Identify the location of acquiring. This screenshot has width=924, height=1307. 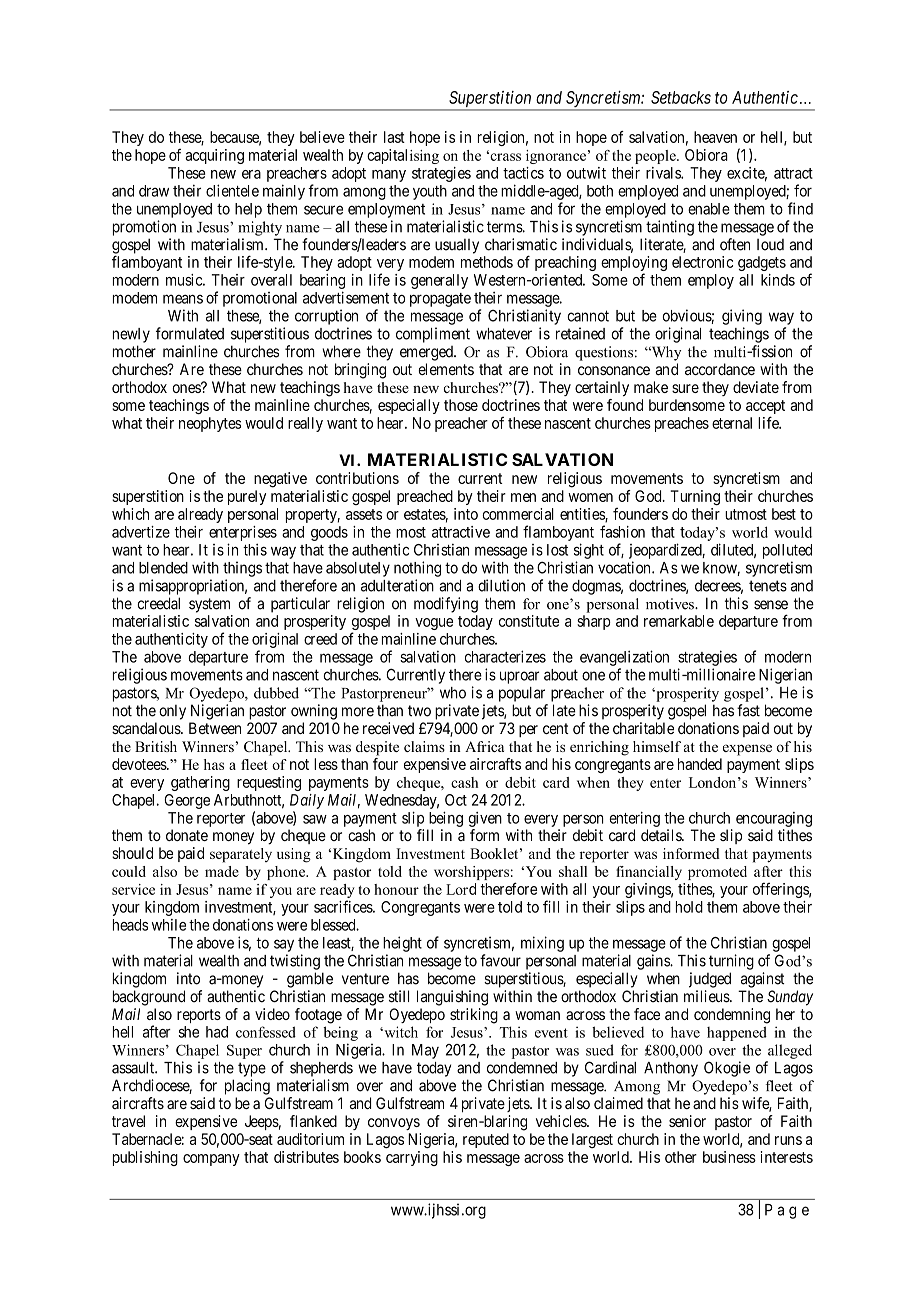
(214, 156).
